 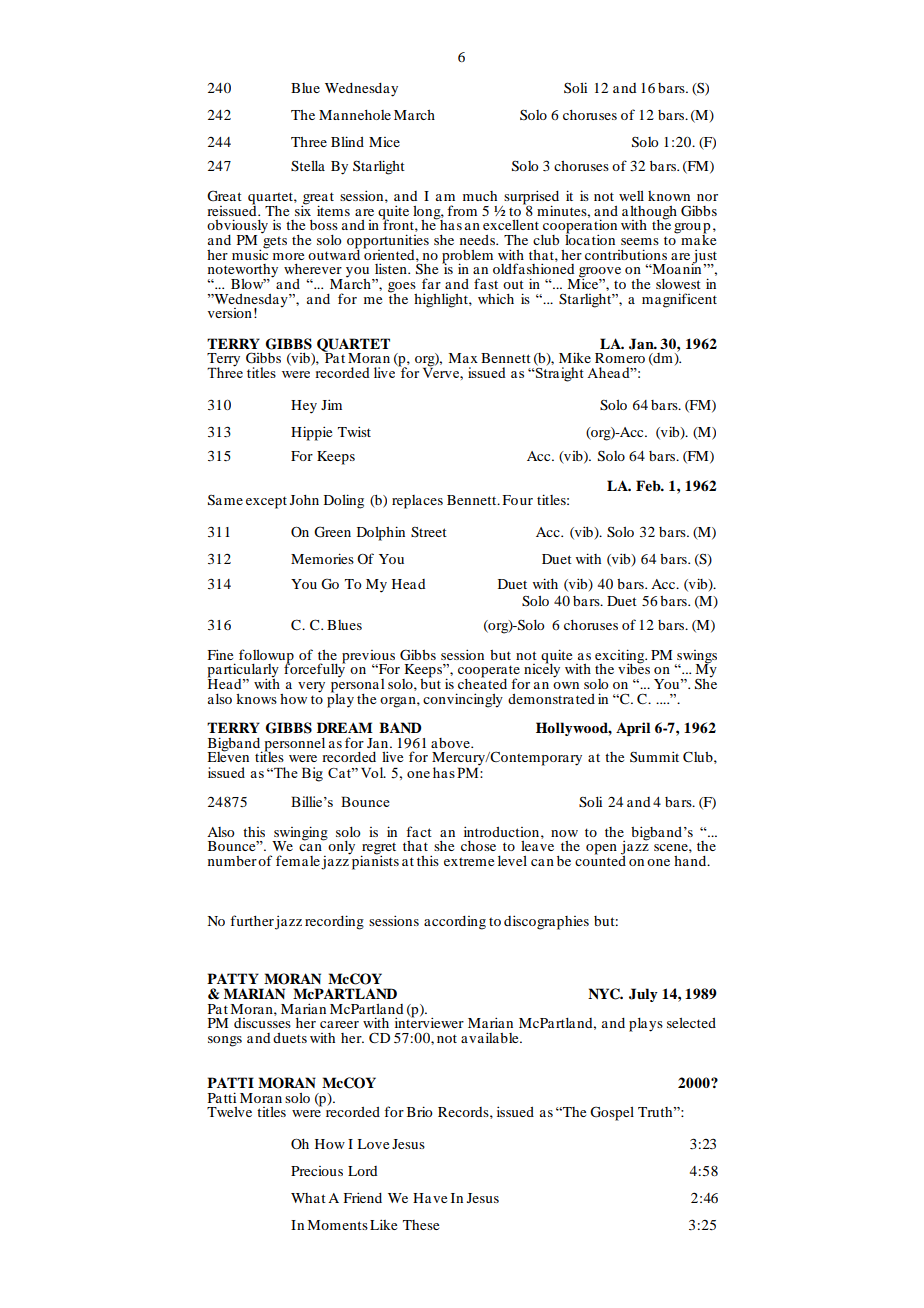 What do you see at coordinates (308, 166) in the screenshot?
I see `Stella` at bounding box center [308, 166].
